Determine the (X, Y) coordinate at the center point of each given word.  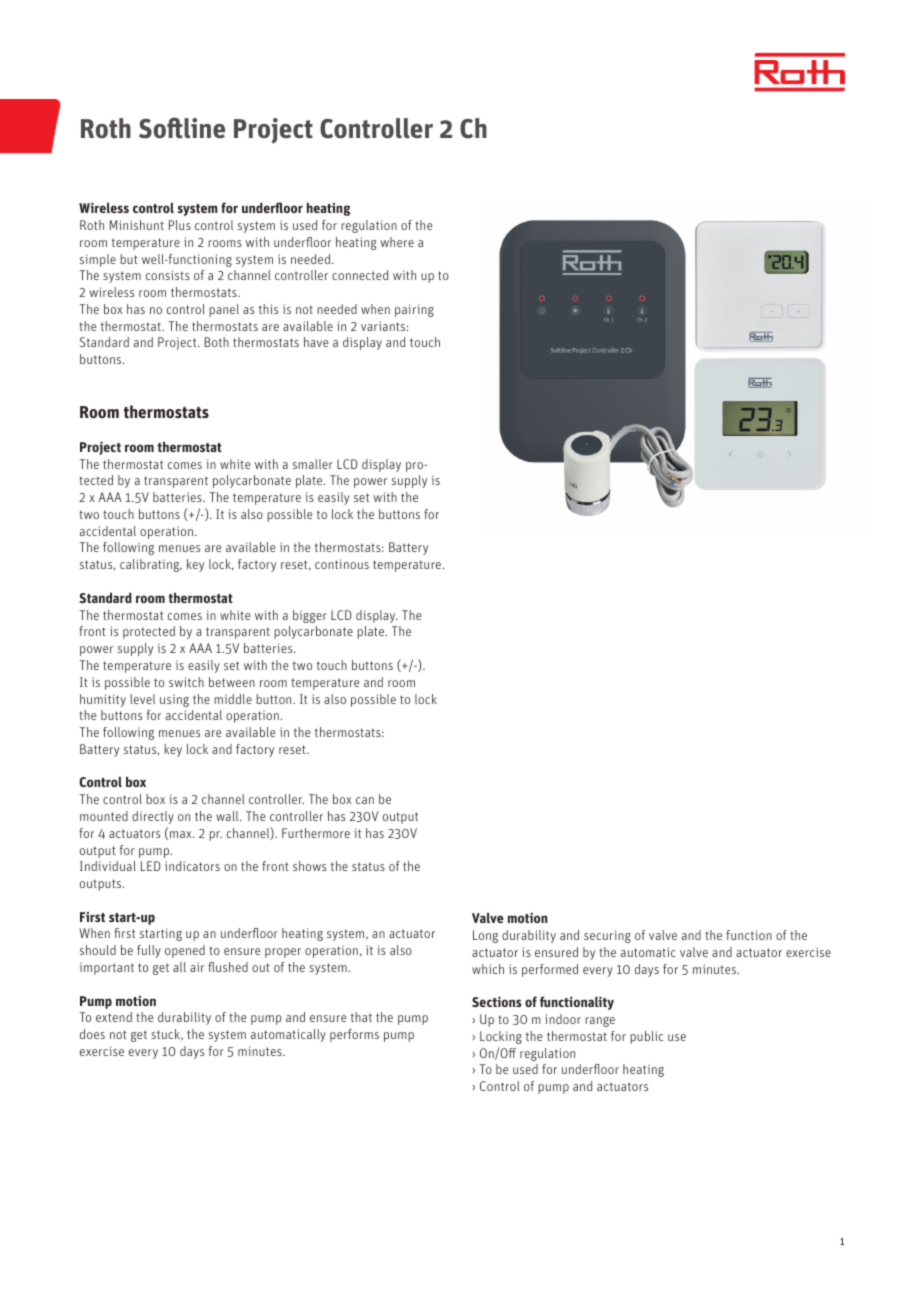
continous (342, 564)
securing (607, 936)
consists (168, 275)
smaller (313, 464)
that (361, 1017)
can (365, 800)
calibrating (151, 565)
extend (114, 1017)
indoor (563, 1019)
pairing (414, 310)
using (174, 701)
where (397, 242)
